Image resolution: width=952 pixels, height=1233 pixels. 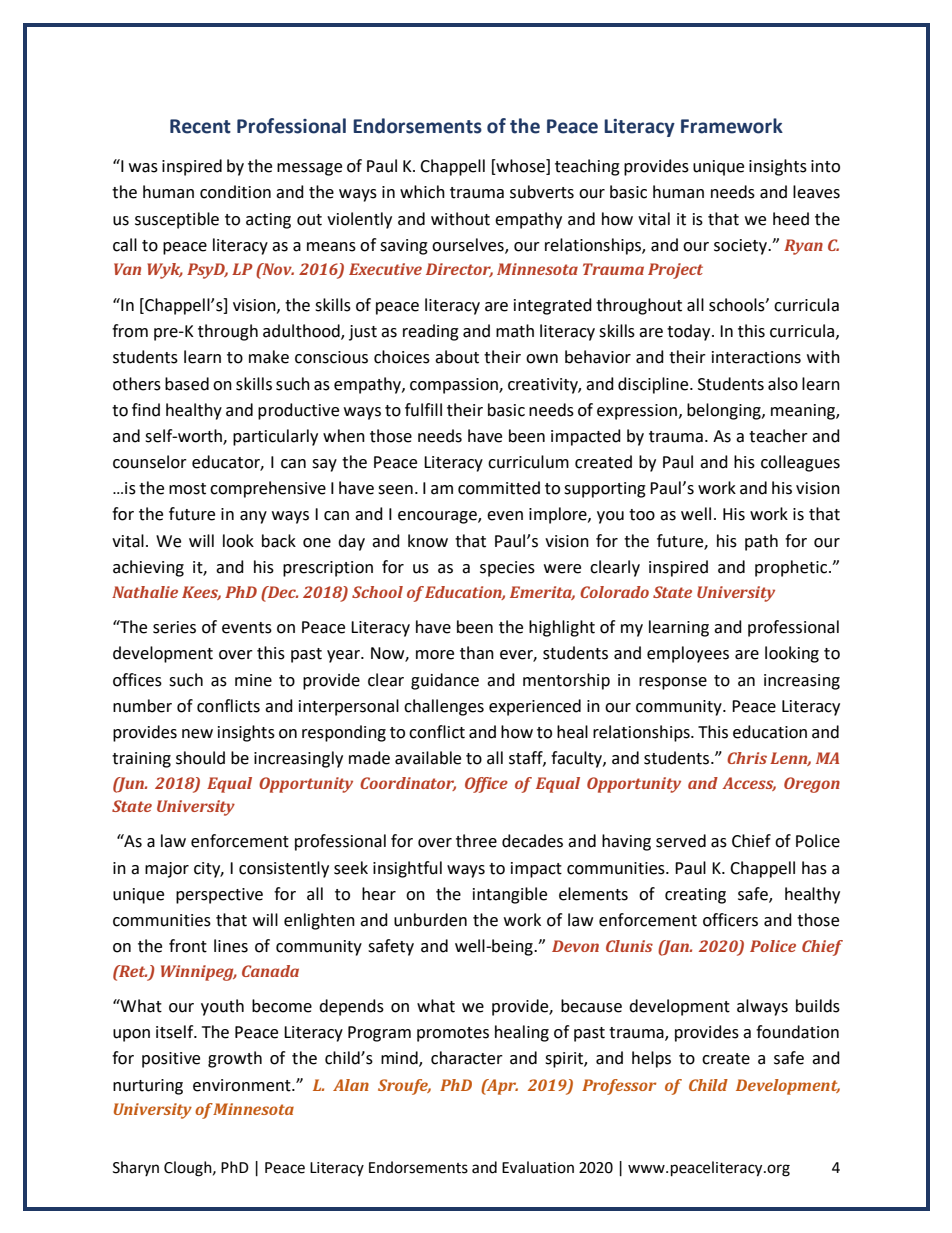 I want to click on intangible, so click(x=510, y=895).
